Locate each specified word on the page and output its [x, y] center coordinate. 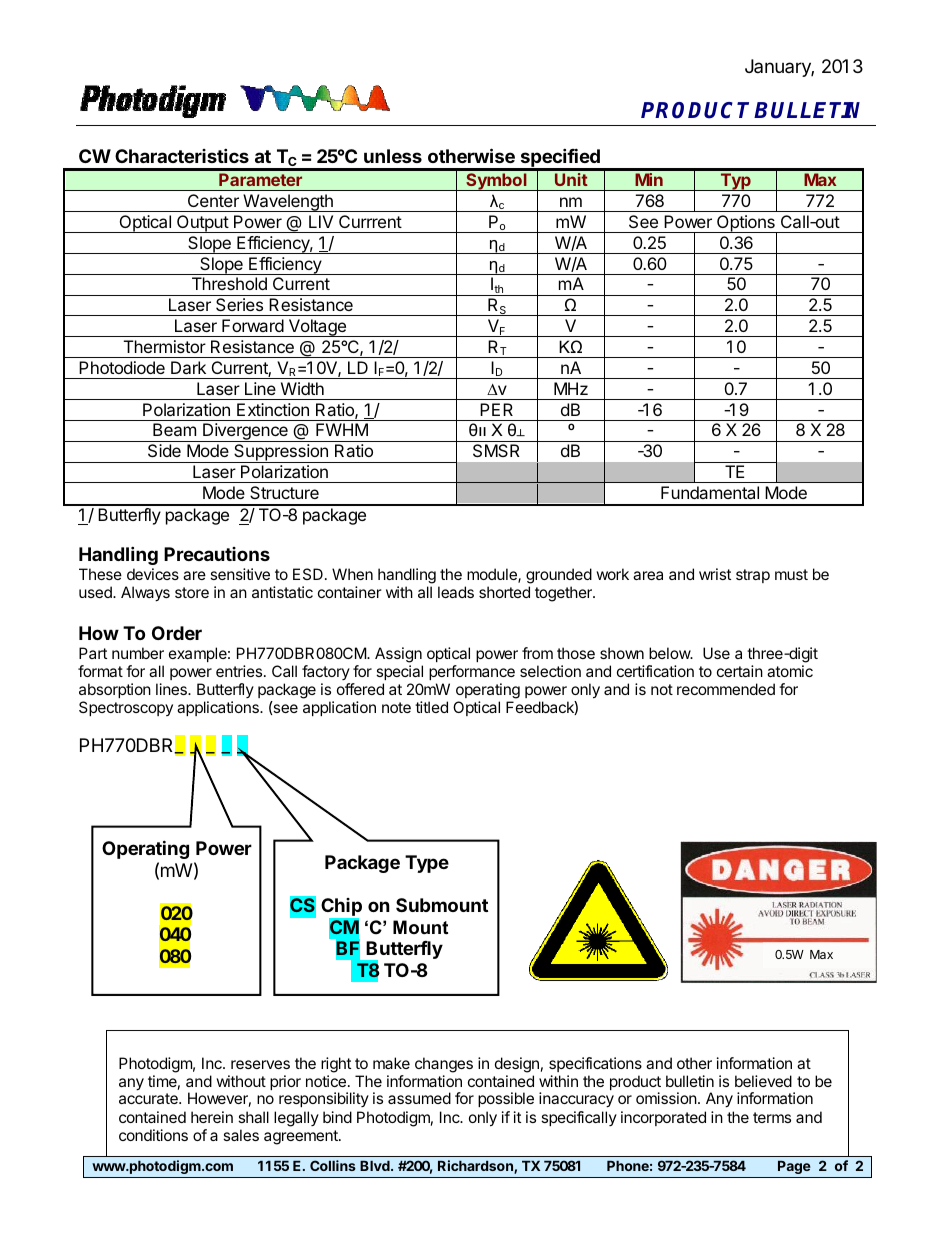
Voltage [317, 328]
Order [177, 633]
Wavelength [288, 203]
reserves [260, 1064]
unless [393, 156]
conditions [153, 1135]
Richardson [476, 1167]
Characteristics [182, 155]
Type [427, 864]
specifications [595, 1064]
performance [472, 672]
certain [740, 671]
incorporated [663, 1118]
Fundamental [710, 492]
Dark [188, 367]
